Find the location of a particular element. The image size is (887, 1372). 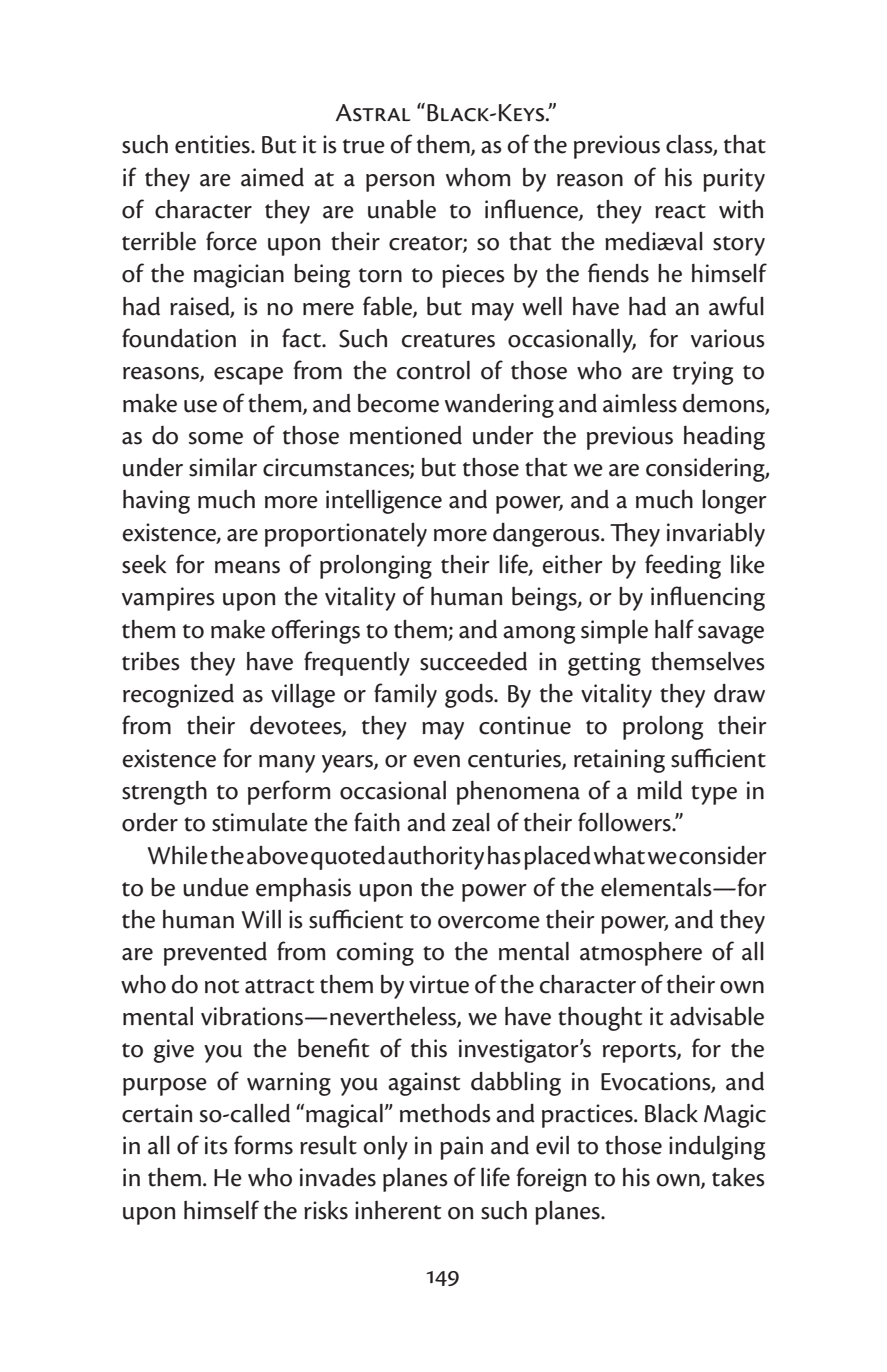

recognized is located at coordinates (178, 696).
